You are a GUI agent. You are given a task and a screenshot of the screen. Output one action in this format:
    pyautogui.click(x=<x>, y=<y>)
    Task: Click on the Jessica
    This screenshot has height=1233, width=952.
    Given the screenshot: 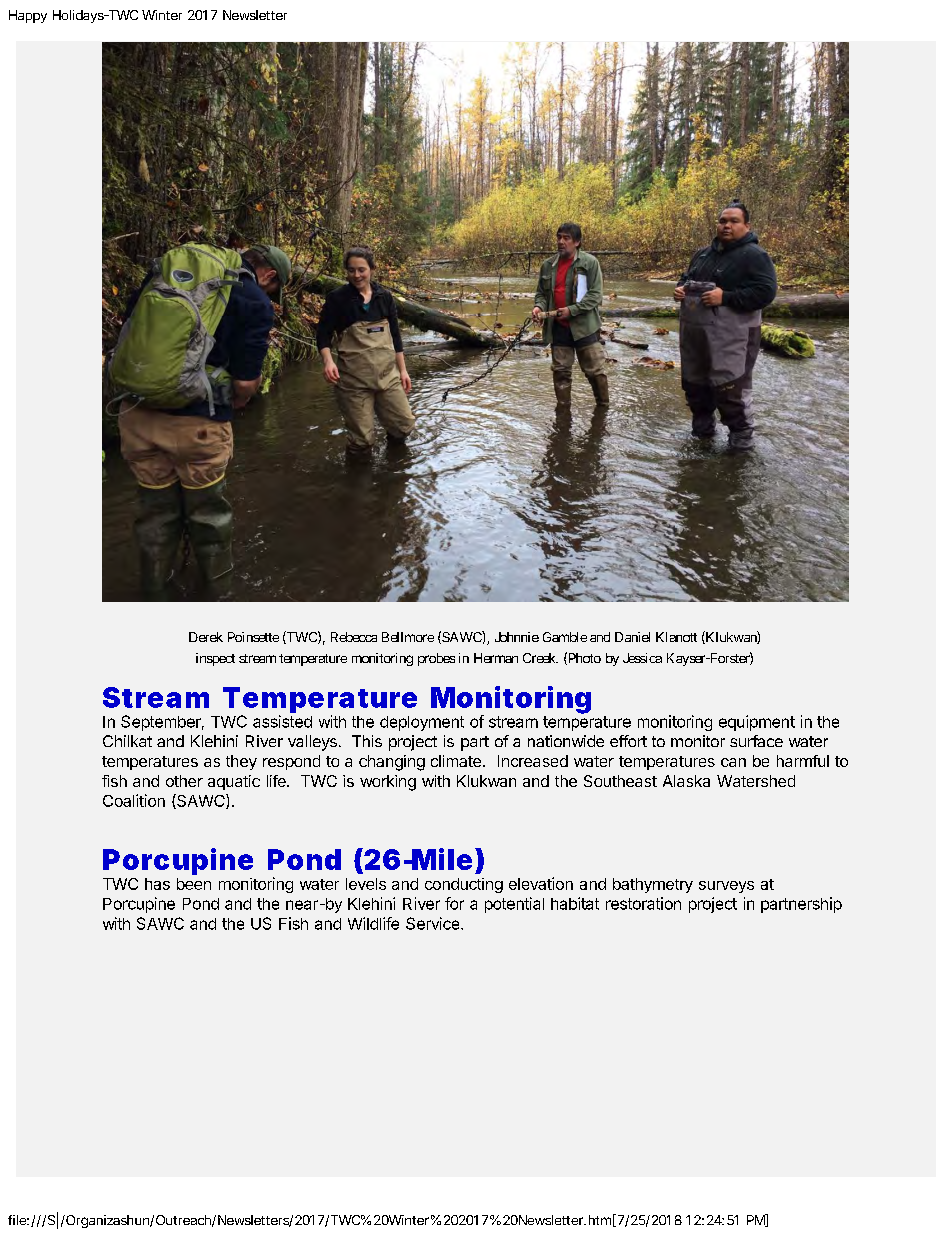 What is the action you would take?
    pyautogui.click(x=642, y=658)
